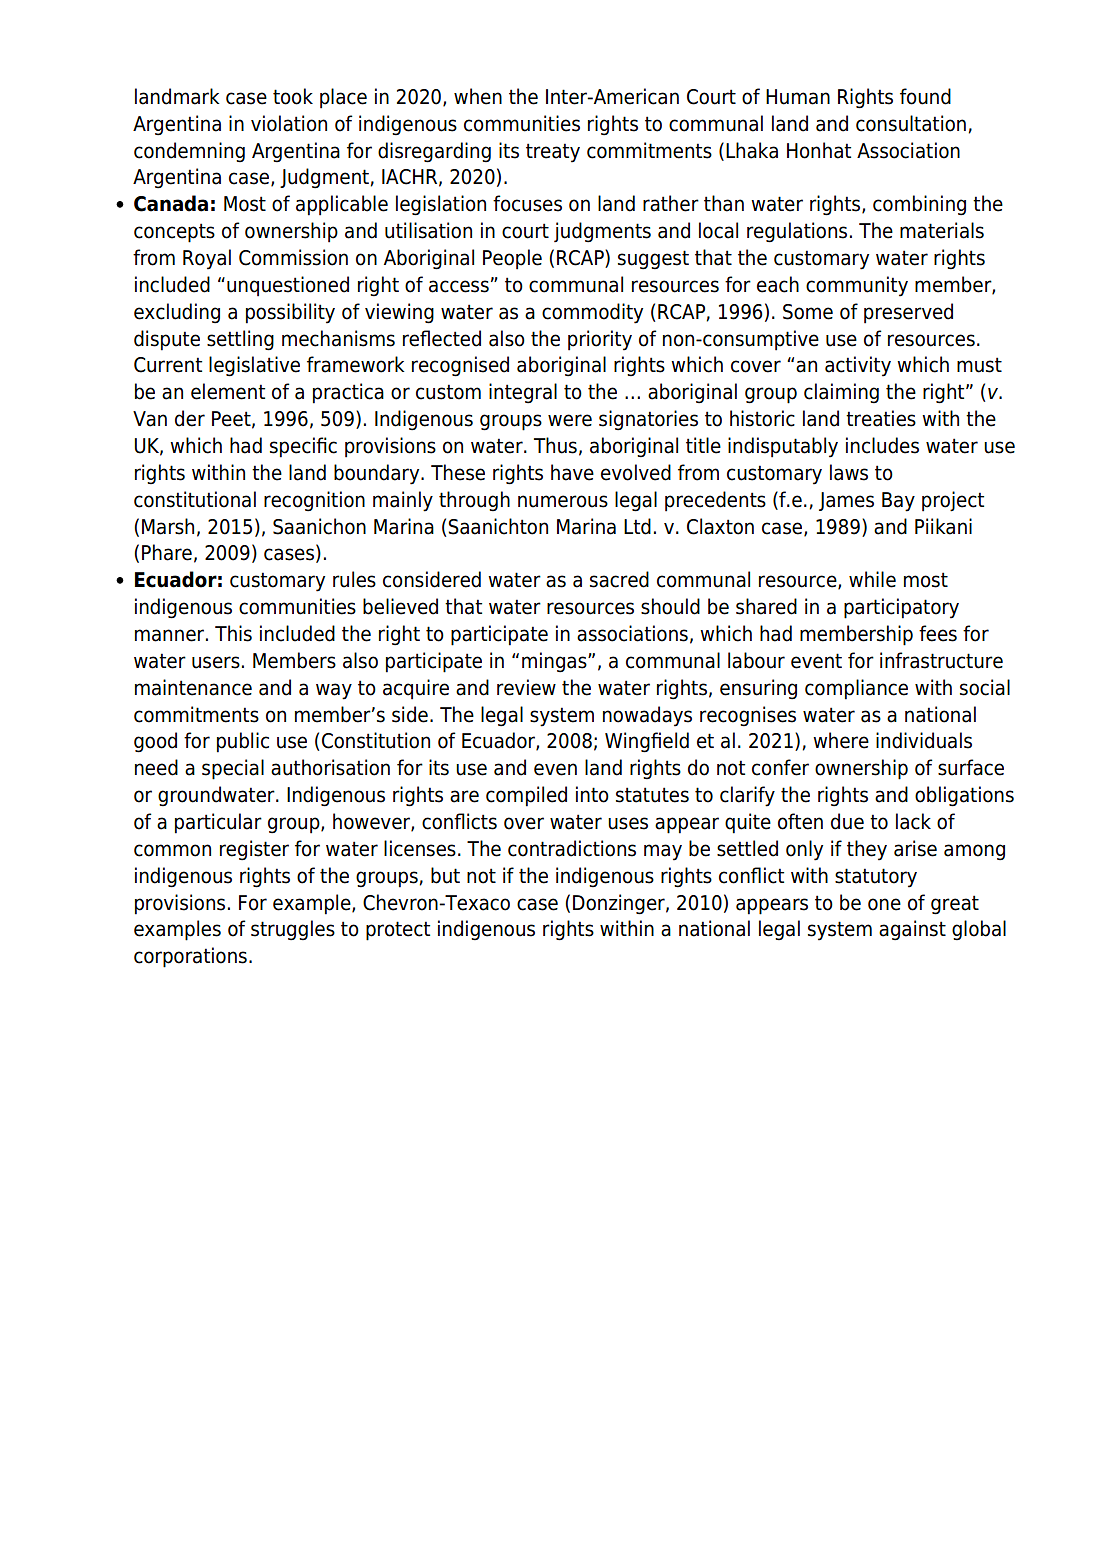  Describe the element at coordinates (563, 501) in the screenshot. I see `numerous` at that location.
